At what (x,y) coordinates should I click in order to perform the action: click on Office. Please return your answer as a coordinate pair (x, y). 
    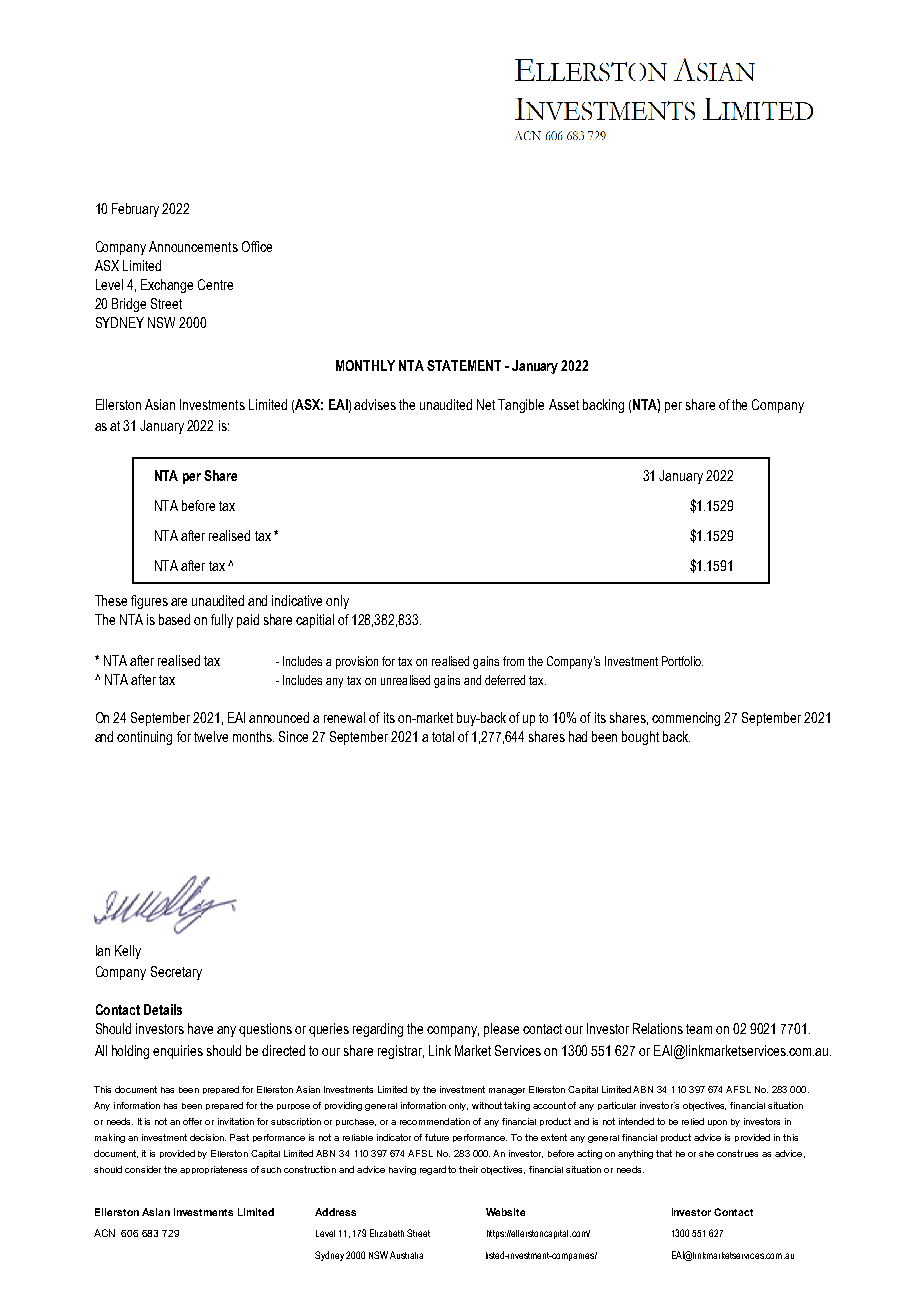
    Looking at the image, I should click on (257, 246).
